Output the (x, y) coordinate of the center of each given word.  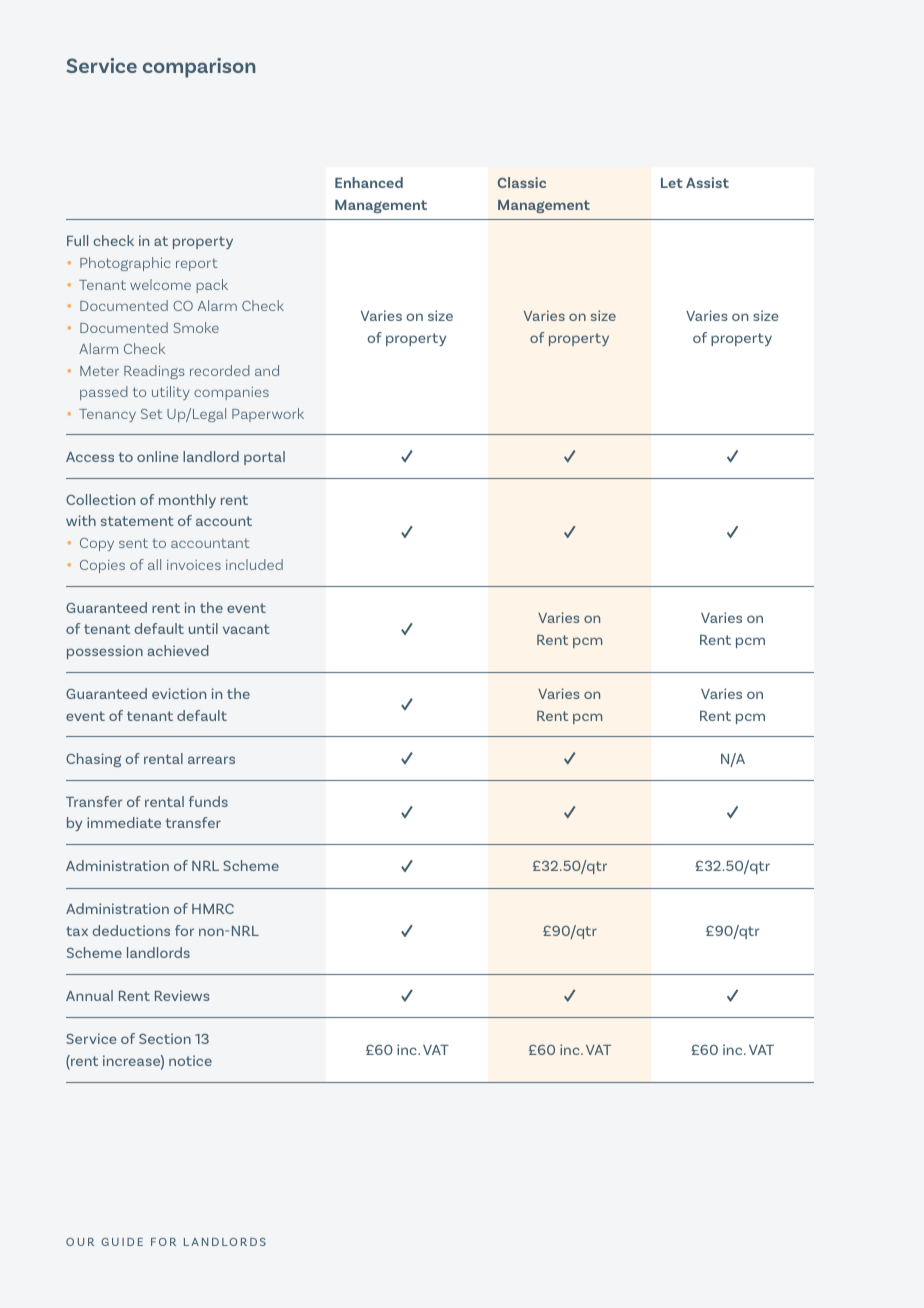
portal (264, 458)
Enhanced (369, 182)
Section (165, 1038)
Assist (707, 182)
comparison (199, 68)
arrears (211, 760)
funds (208, 801)
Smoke (196, 327)
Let (672, 183)
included (254, 564)
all (154, 564)
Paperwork (268, 415)
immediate (124, 822)
